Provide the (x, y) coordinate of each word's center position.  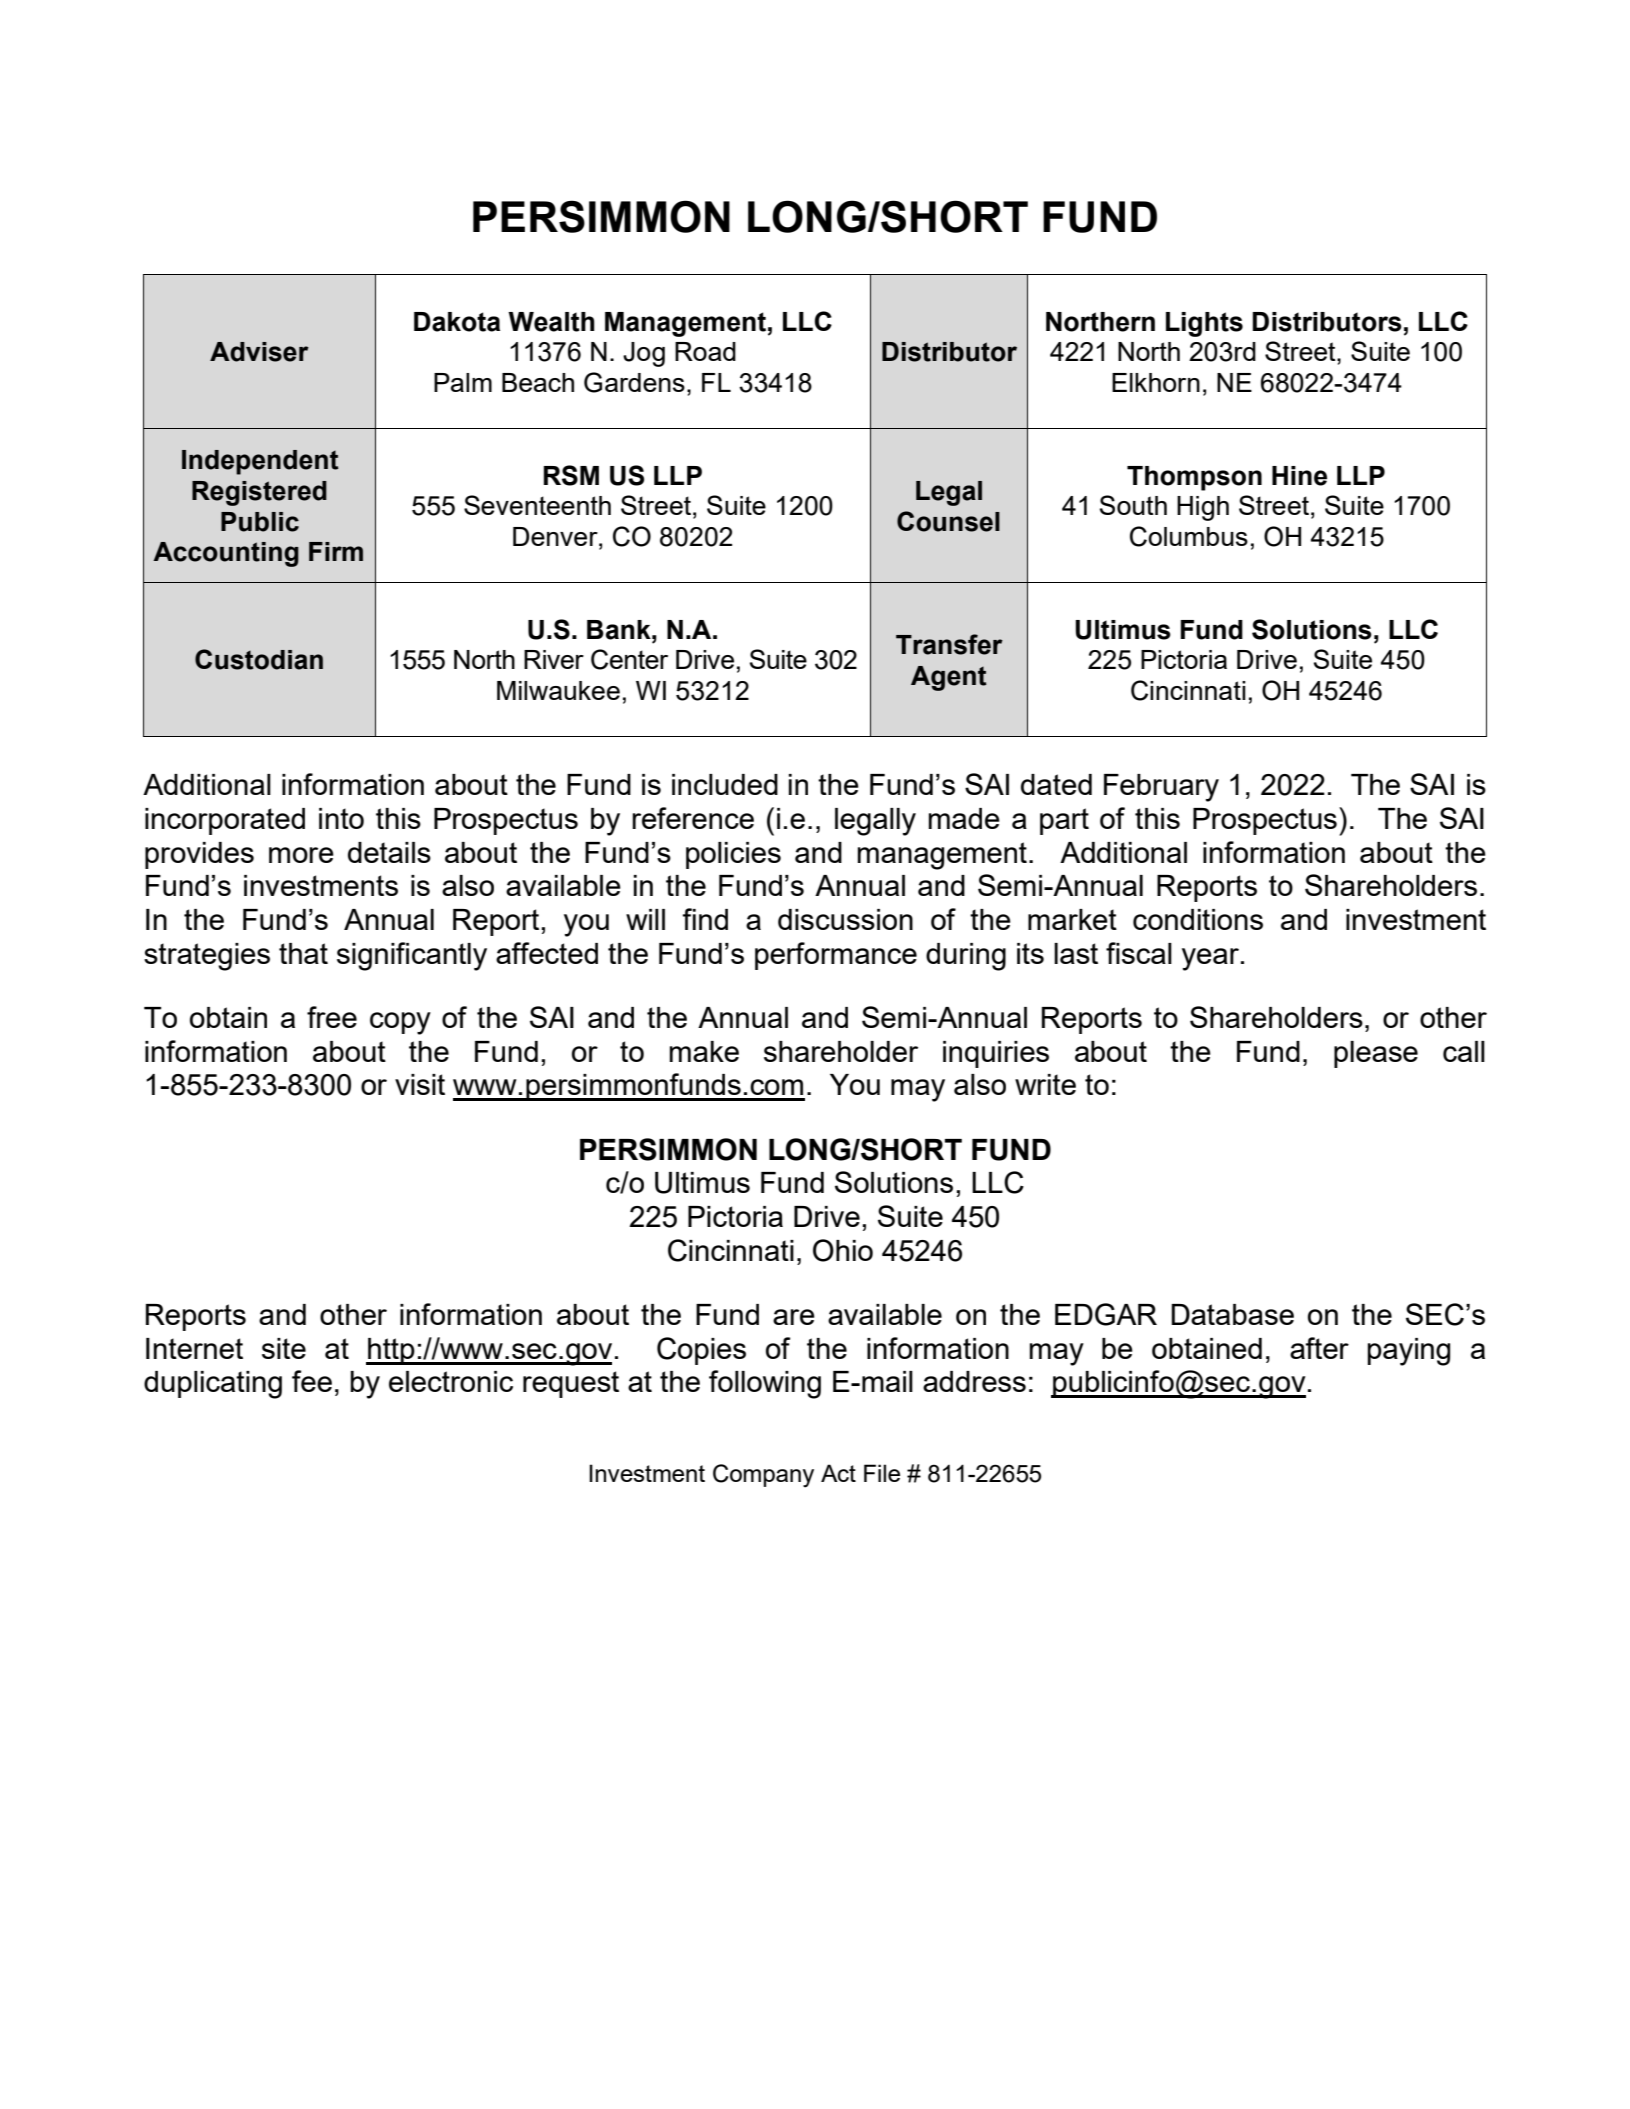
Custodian (259, 659)
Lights (1204, 324)
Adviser (259, 352)
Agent (949, 678)
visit (420, 1084)
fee (312, 1381)
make (704, 1051)
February (1161, 788)
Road (705, 351)
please (1376, 1054)
